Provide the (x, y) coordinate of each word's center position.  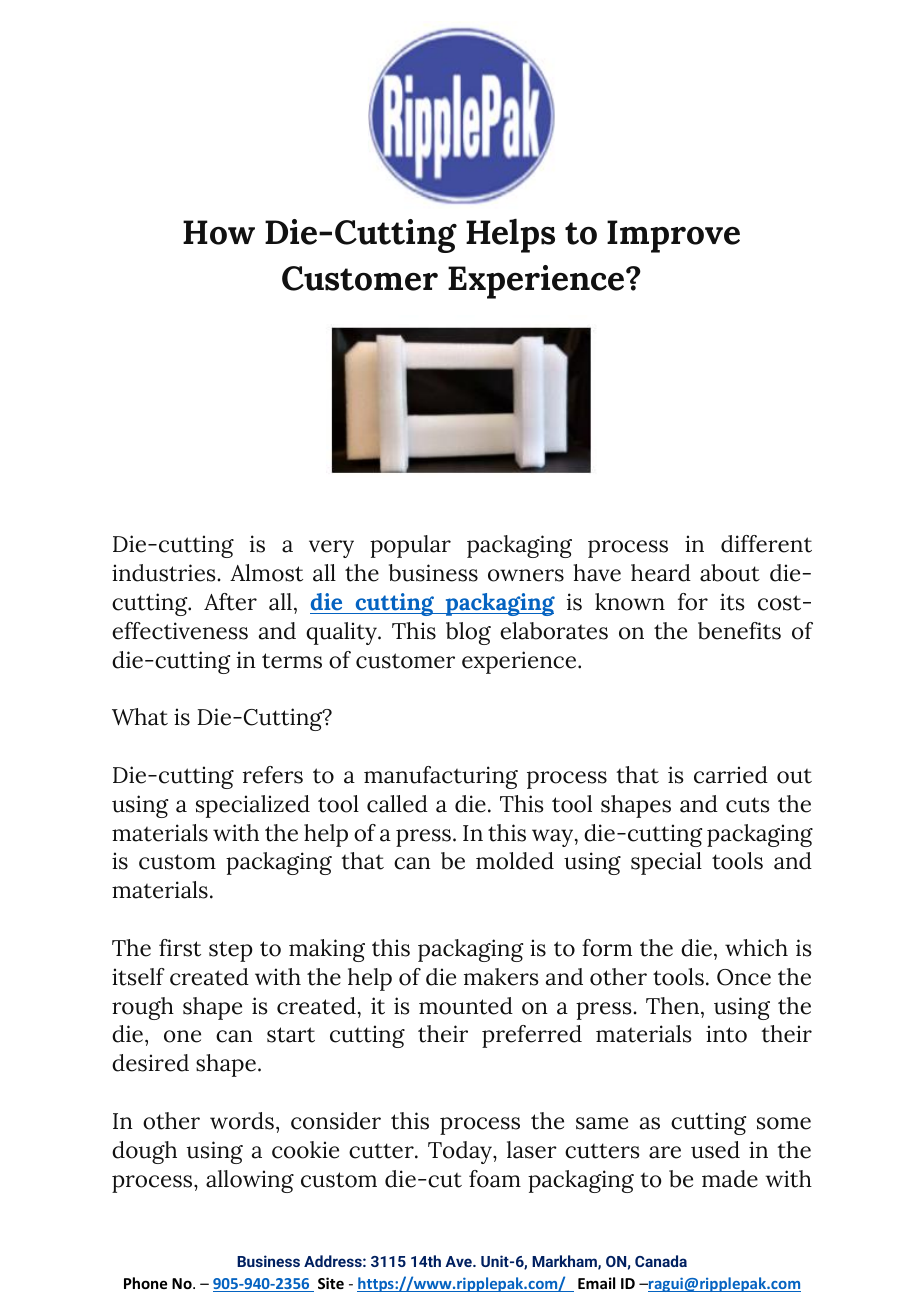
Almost (266, 573)
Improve (673, 236)
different (766, 544)
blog (468, 633)
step (231, 951)
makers (501, 977)
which (756, 948)
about (730, 573)
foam (495, 1179)
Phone (145, 1283)
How (219, 232)
